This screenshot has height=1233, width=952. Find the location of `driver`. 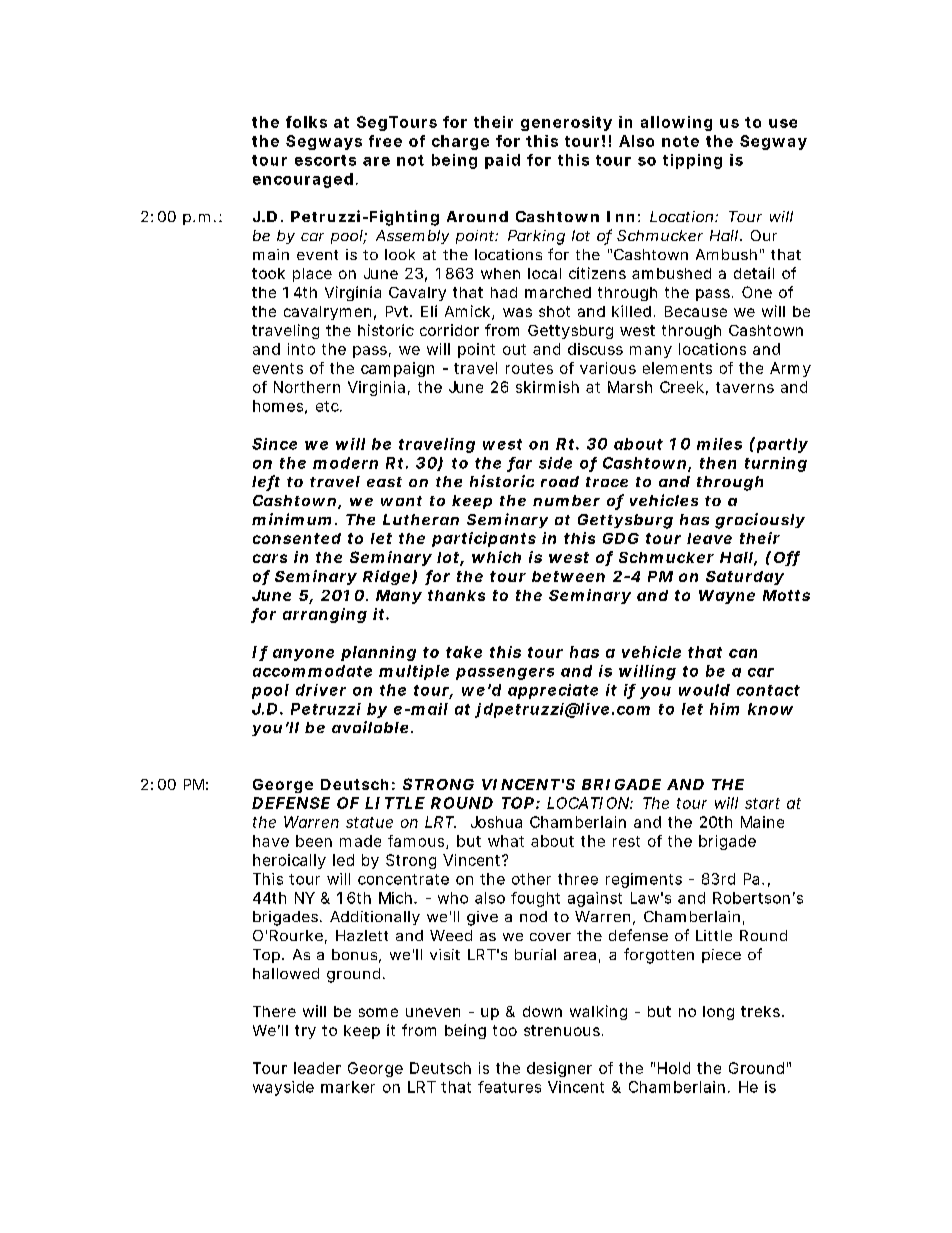

driver is located at coordinates (321, 690).
